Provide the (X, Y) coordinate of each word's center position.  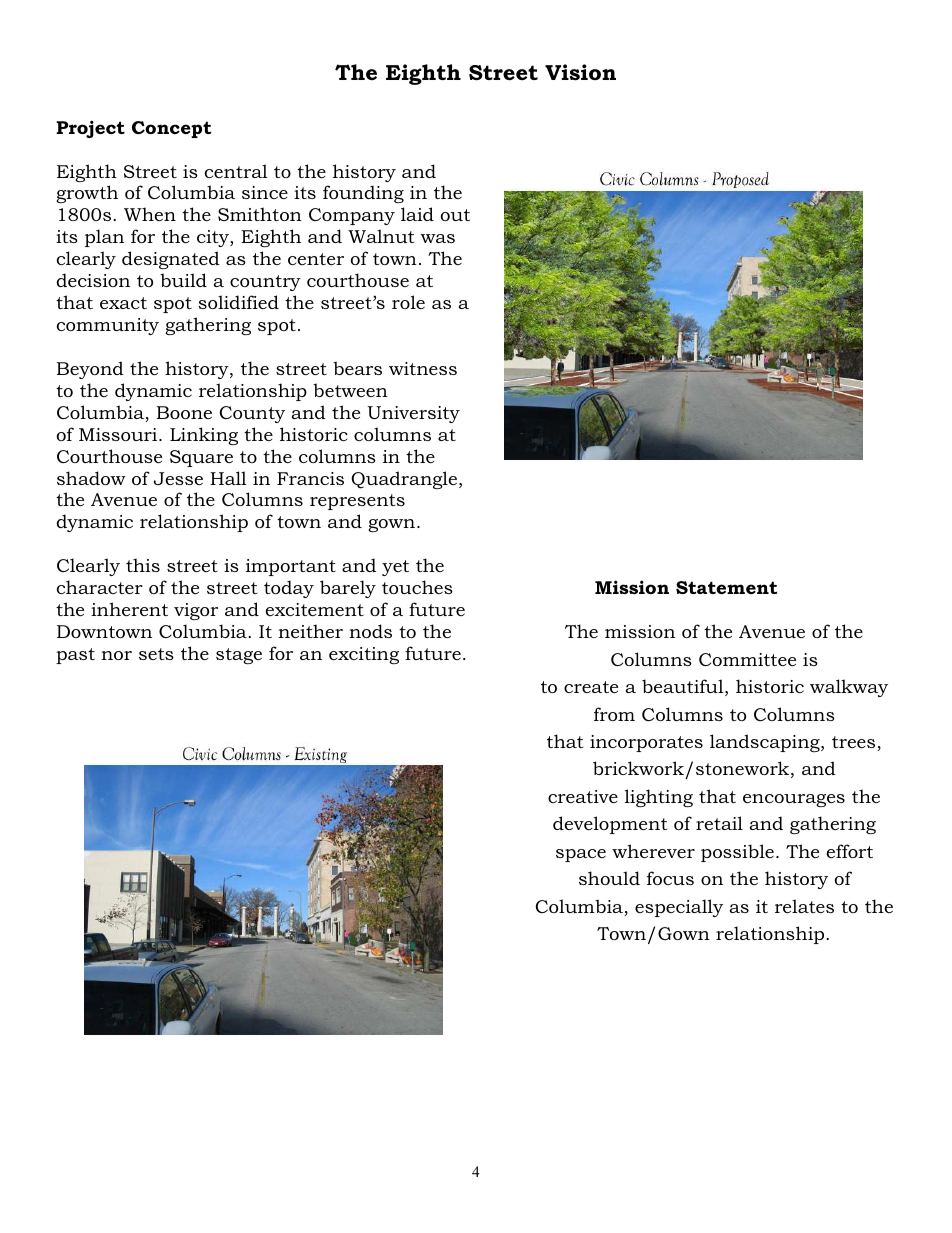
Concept (171, 129)
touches (417, 587)
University (413, 414)
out (455, 215)
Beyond (90, 370)
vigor (196, 611)
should (609, 878)
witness (423, 368)
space (581, 855)
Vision (580, 72)
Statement (726, 587)
